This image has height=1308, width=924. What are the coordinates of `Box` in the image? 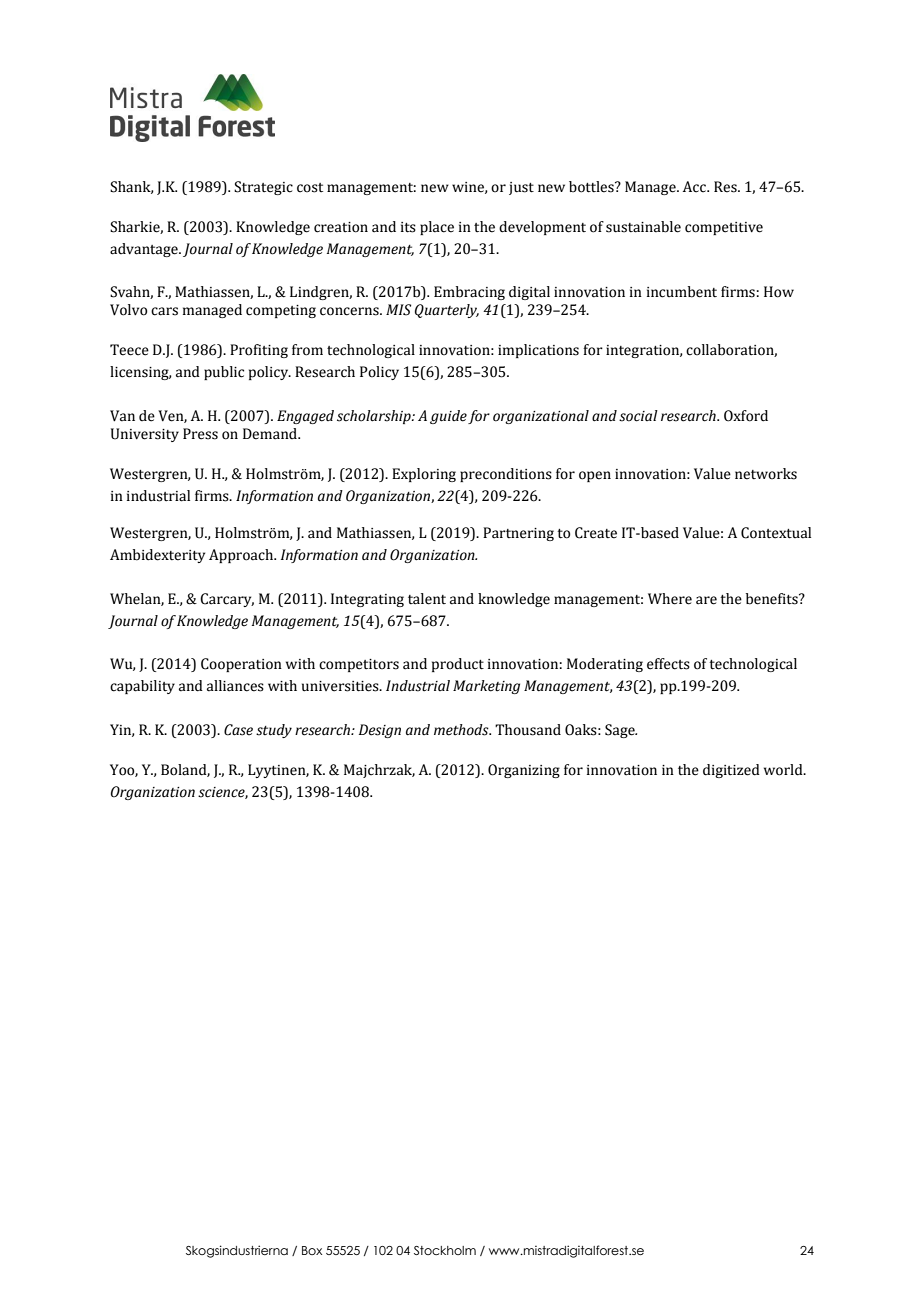 It's located at (312, 1250).
